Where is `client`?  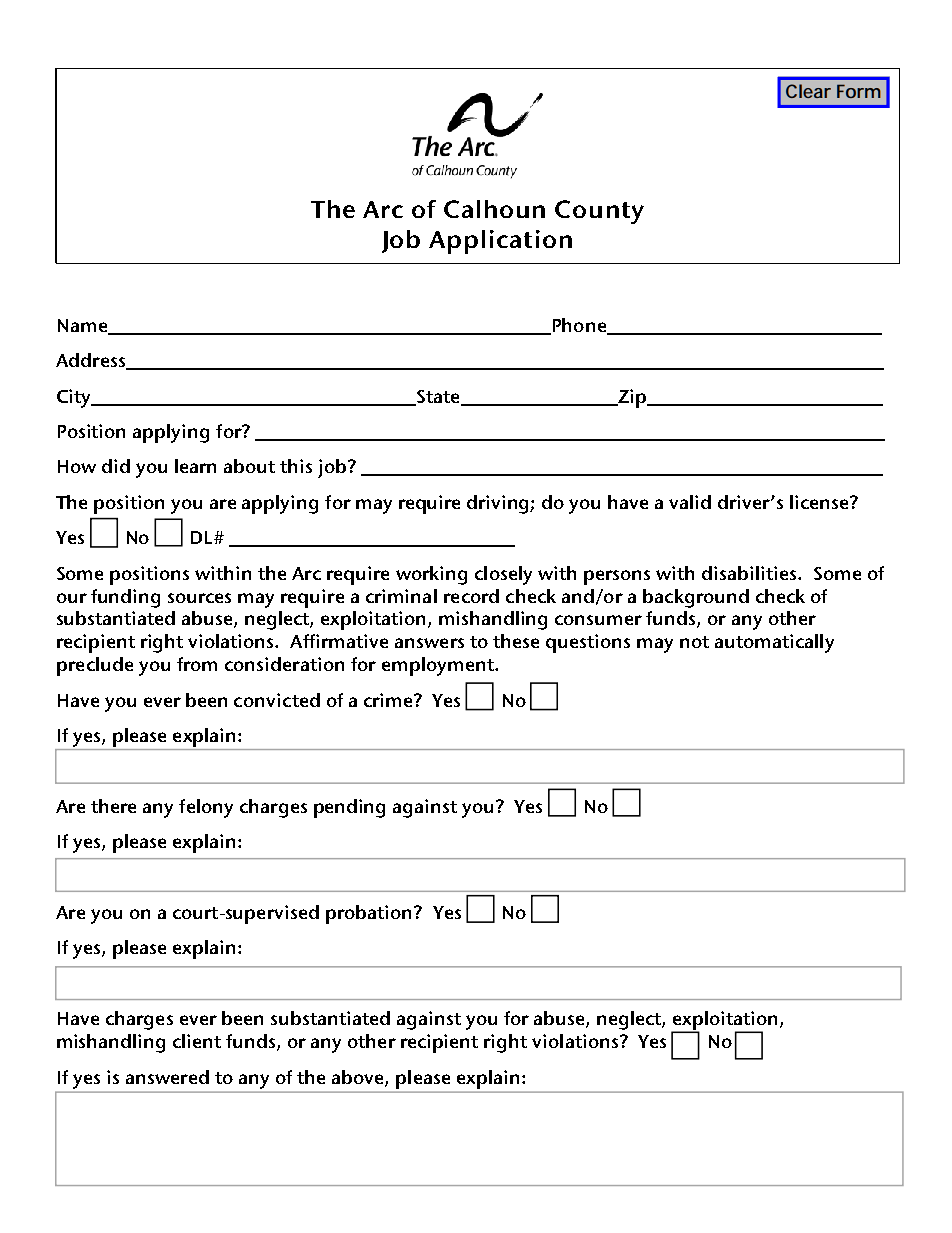
client is located at coordinates (197, 1041).
